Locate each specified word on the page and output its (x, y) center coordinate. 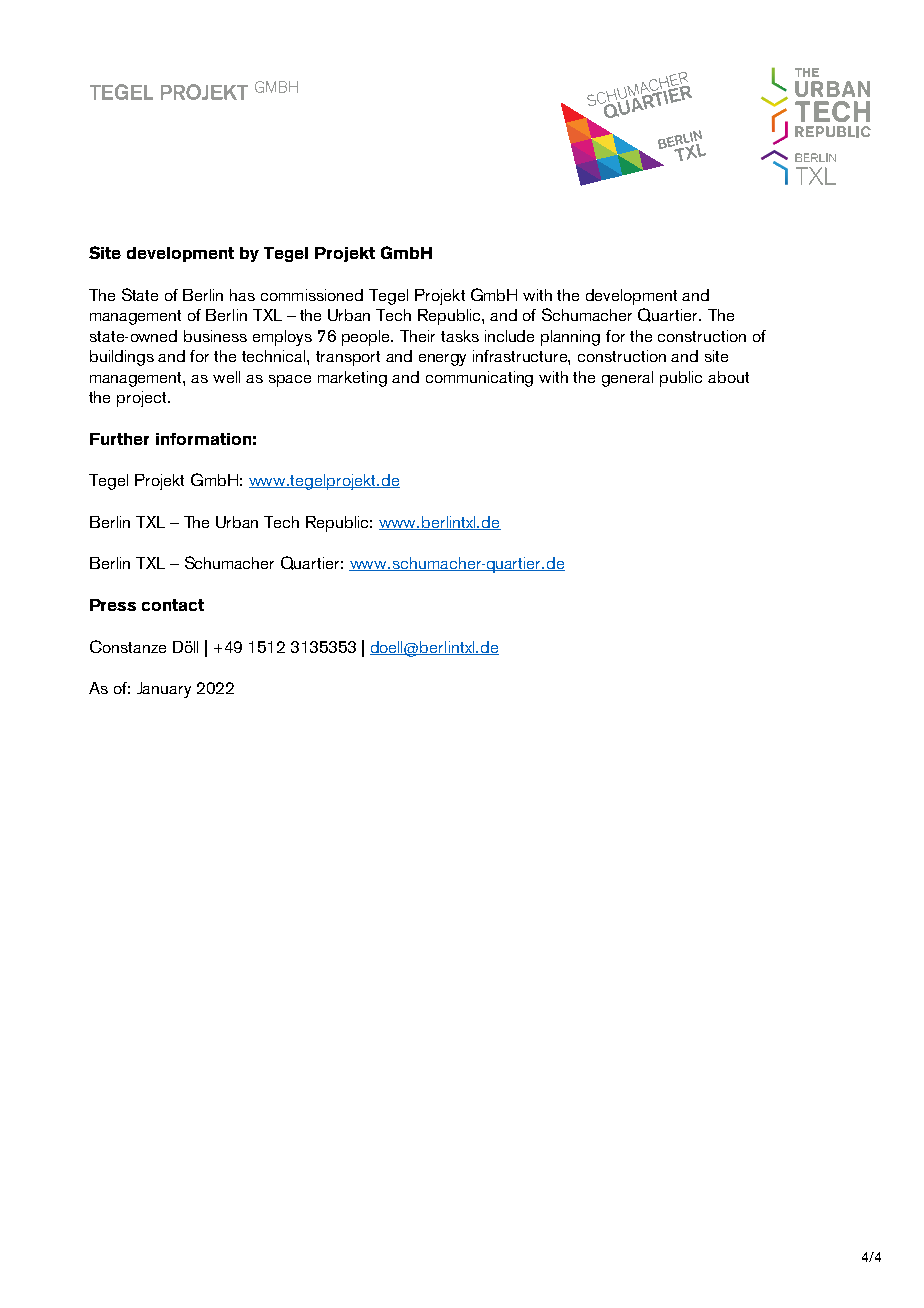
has (242, 295)
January (164, 690)
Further (119, 439)
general (627, 379)
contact (173, 605)
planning (570, 338)
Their (417, 336)
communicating (479, 379)
